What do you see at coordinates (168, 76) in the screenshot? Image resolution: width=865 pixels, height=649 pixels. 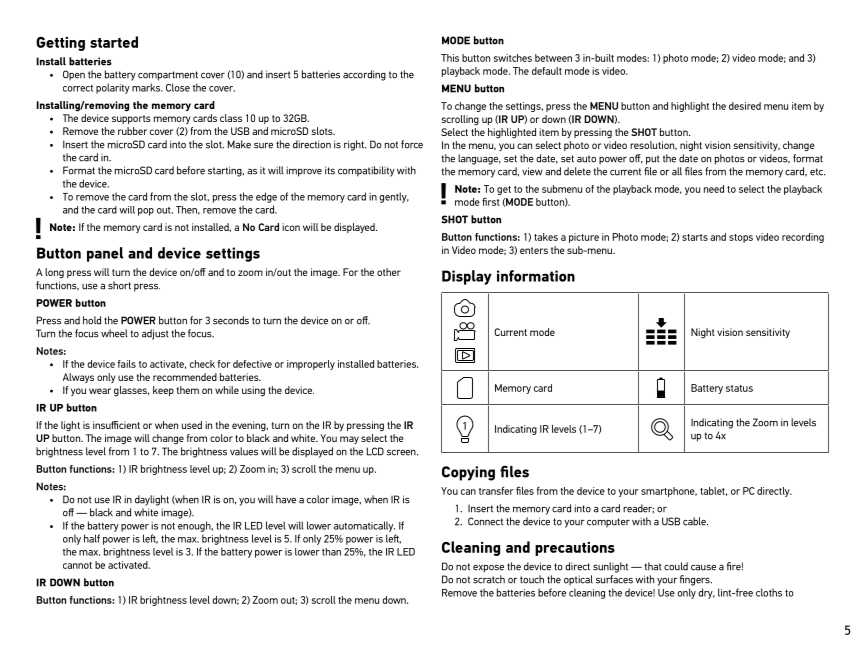 I see `compartment` at bounding box center [168, 76].
